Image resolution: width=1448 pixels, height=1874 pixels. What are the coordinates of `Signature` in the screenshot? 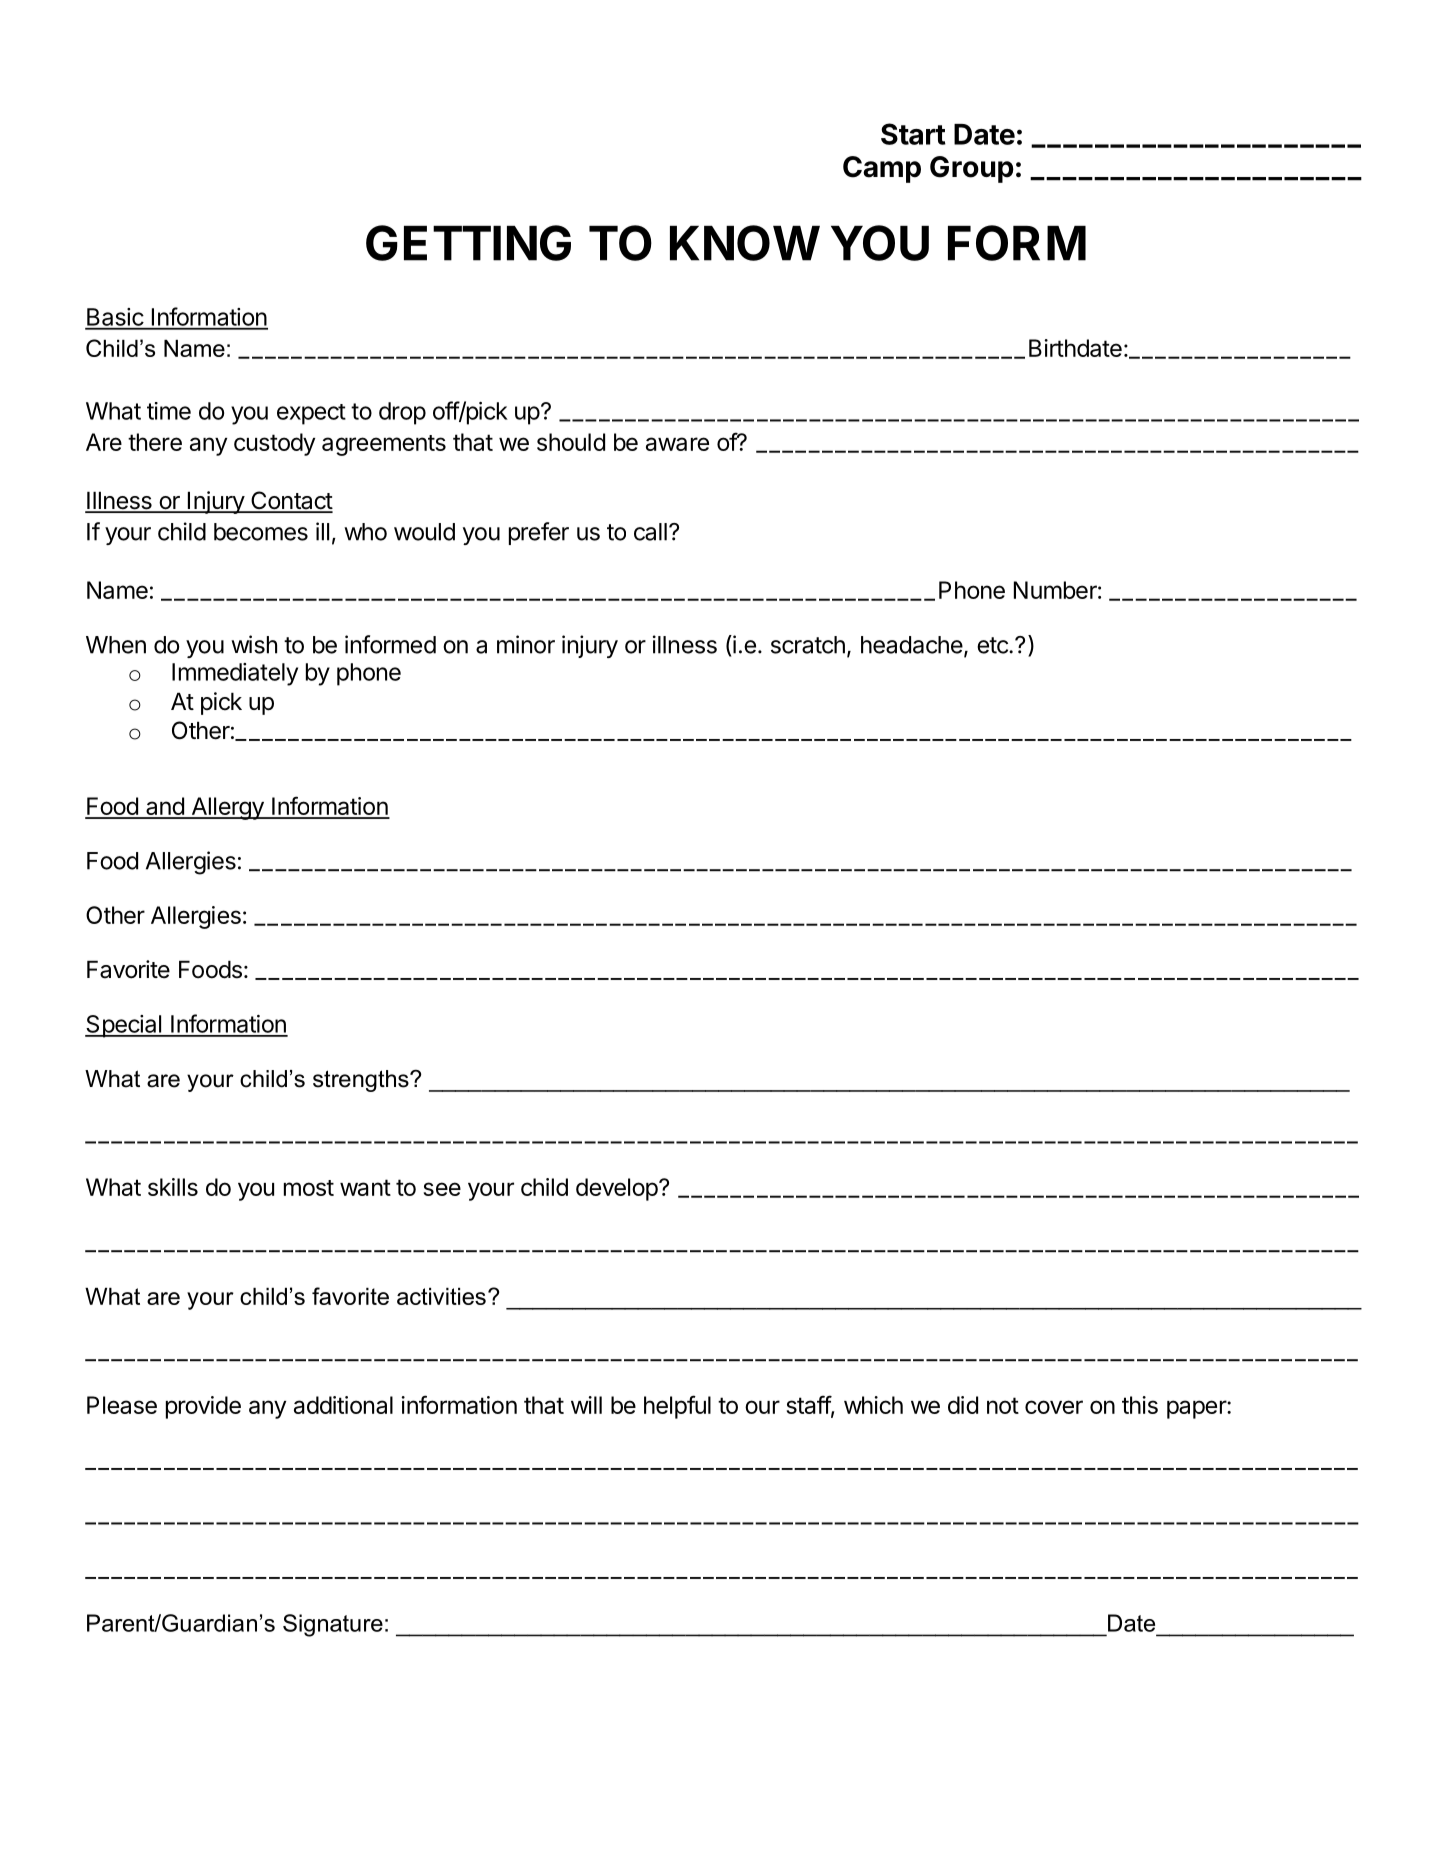 It's located at (333, 1625).
